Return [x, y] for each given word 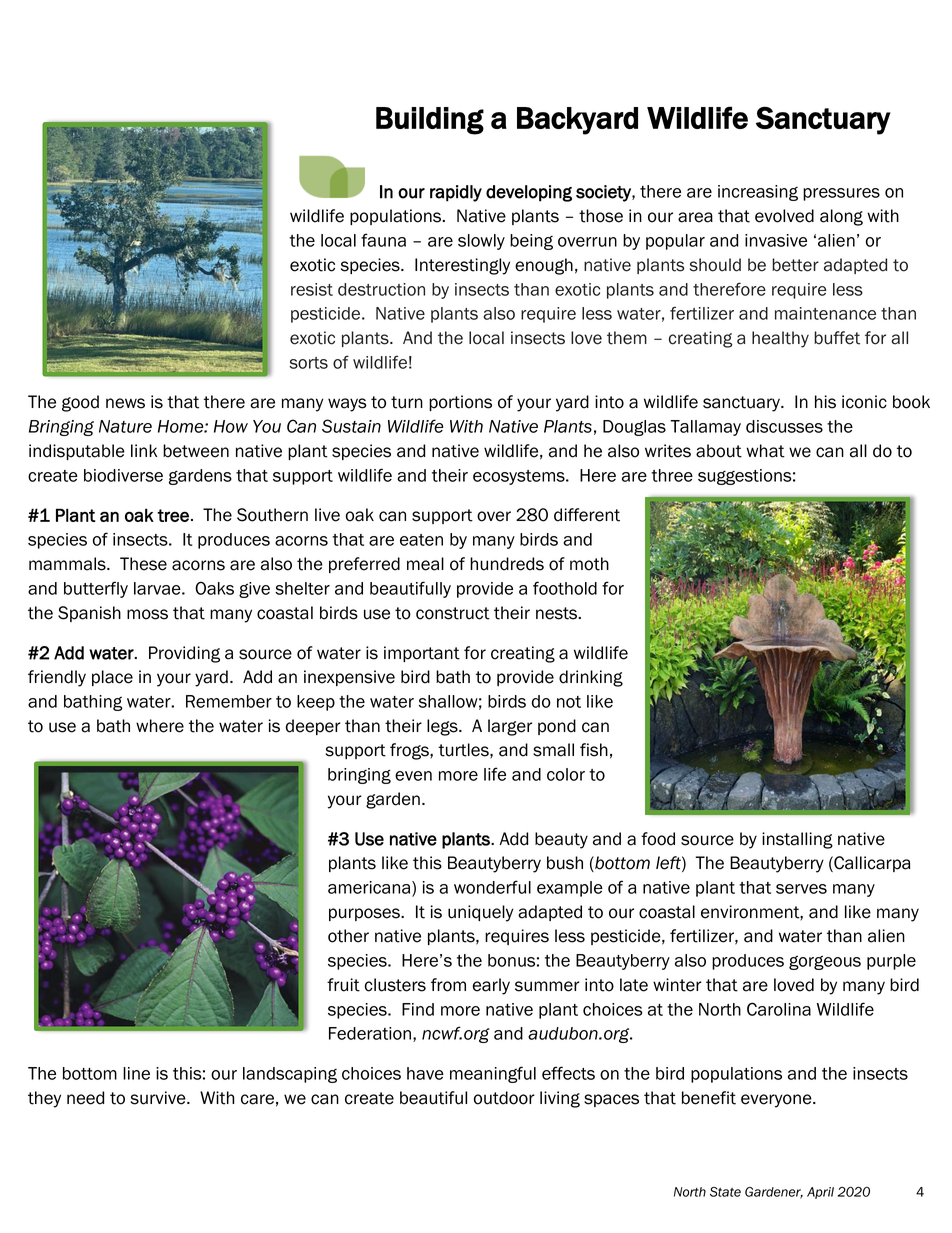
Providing [184, 654]
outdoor [504, 1098]
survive [159, 1098]
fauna [383, 240]
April [820, 1193]
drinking [591, 678]
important [422, 654]
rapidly [456, 193]
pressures [841, 194]
